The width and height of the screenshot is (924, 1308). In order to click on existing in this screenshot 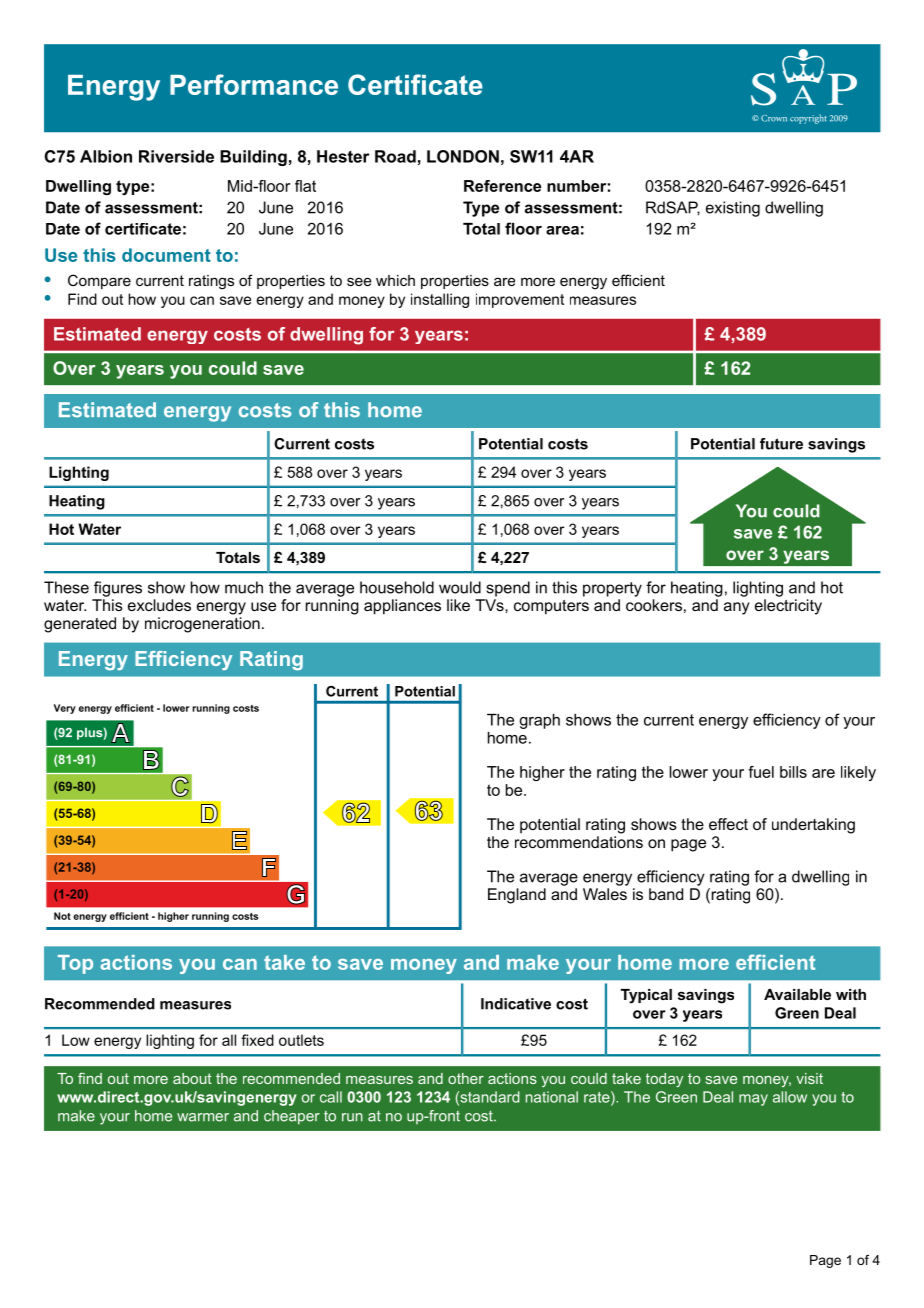, I will do `click(733, 209)`.
